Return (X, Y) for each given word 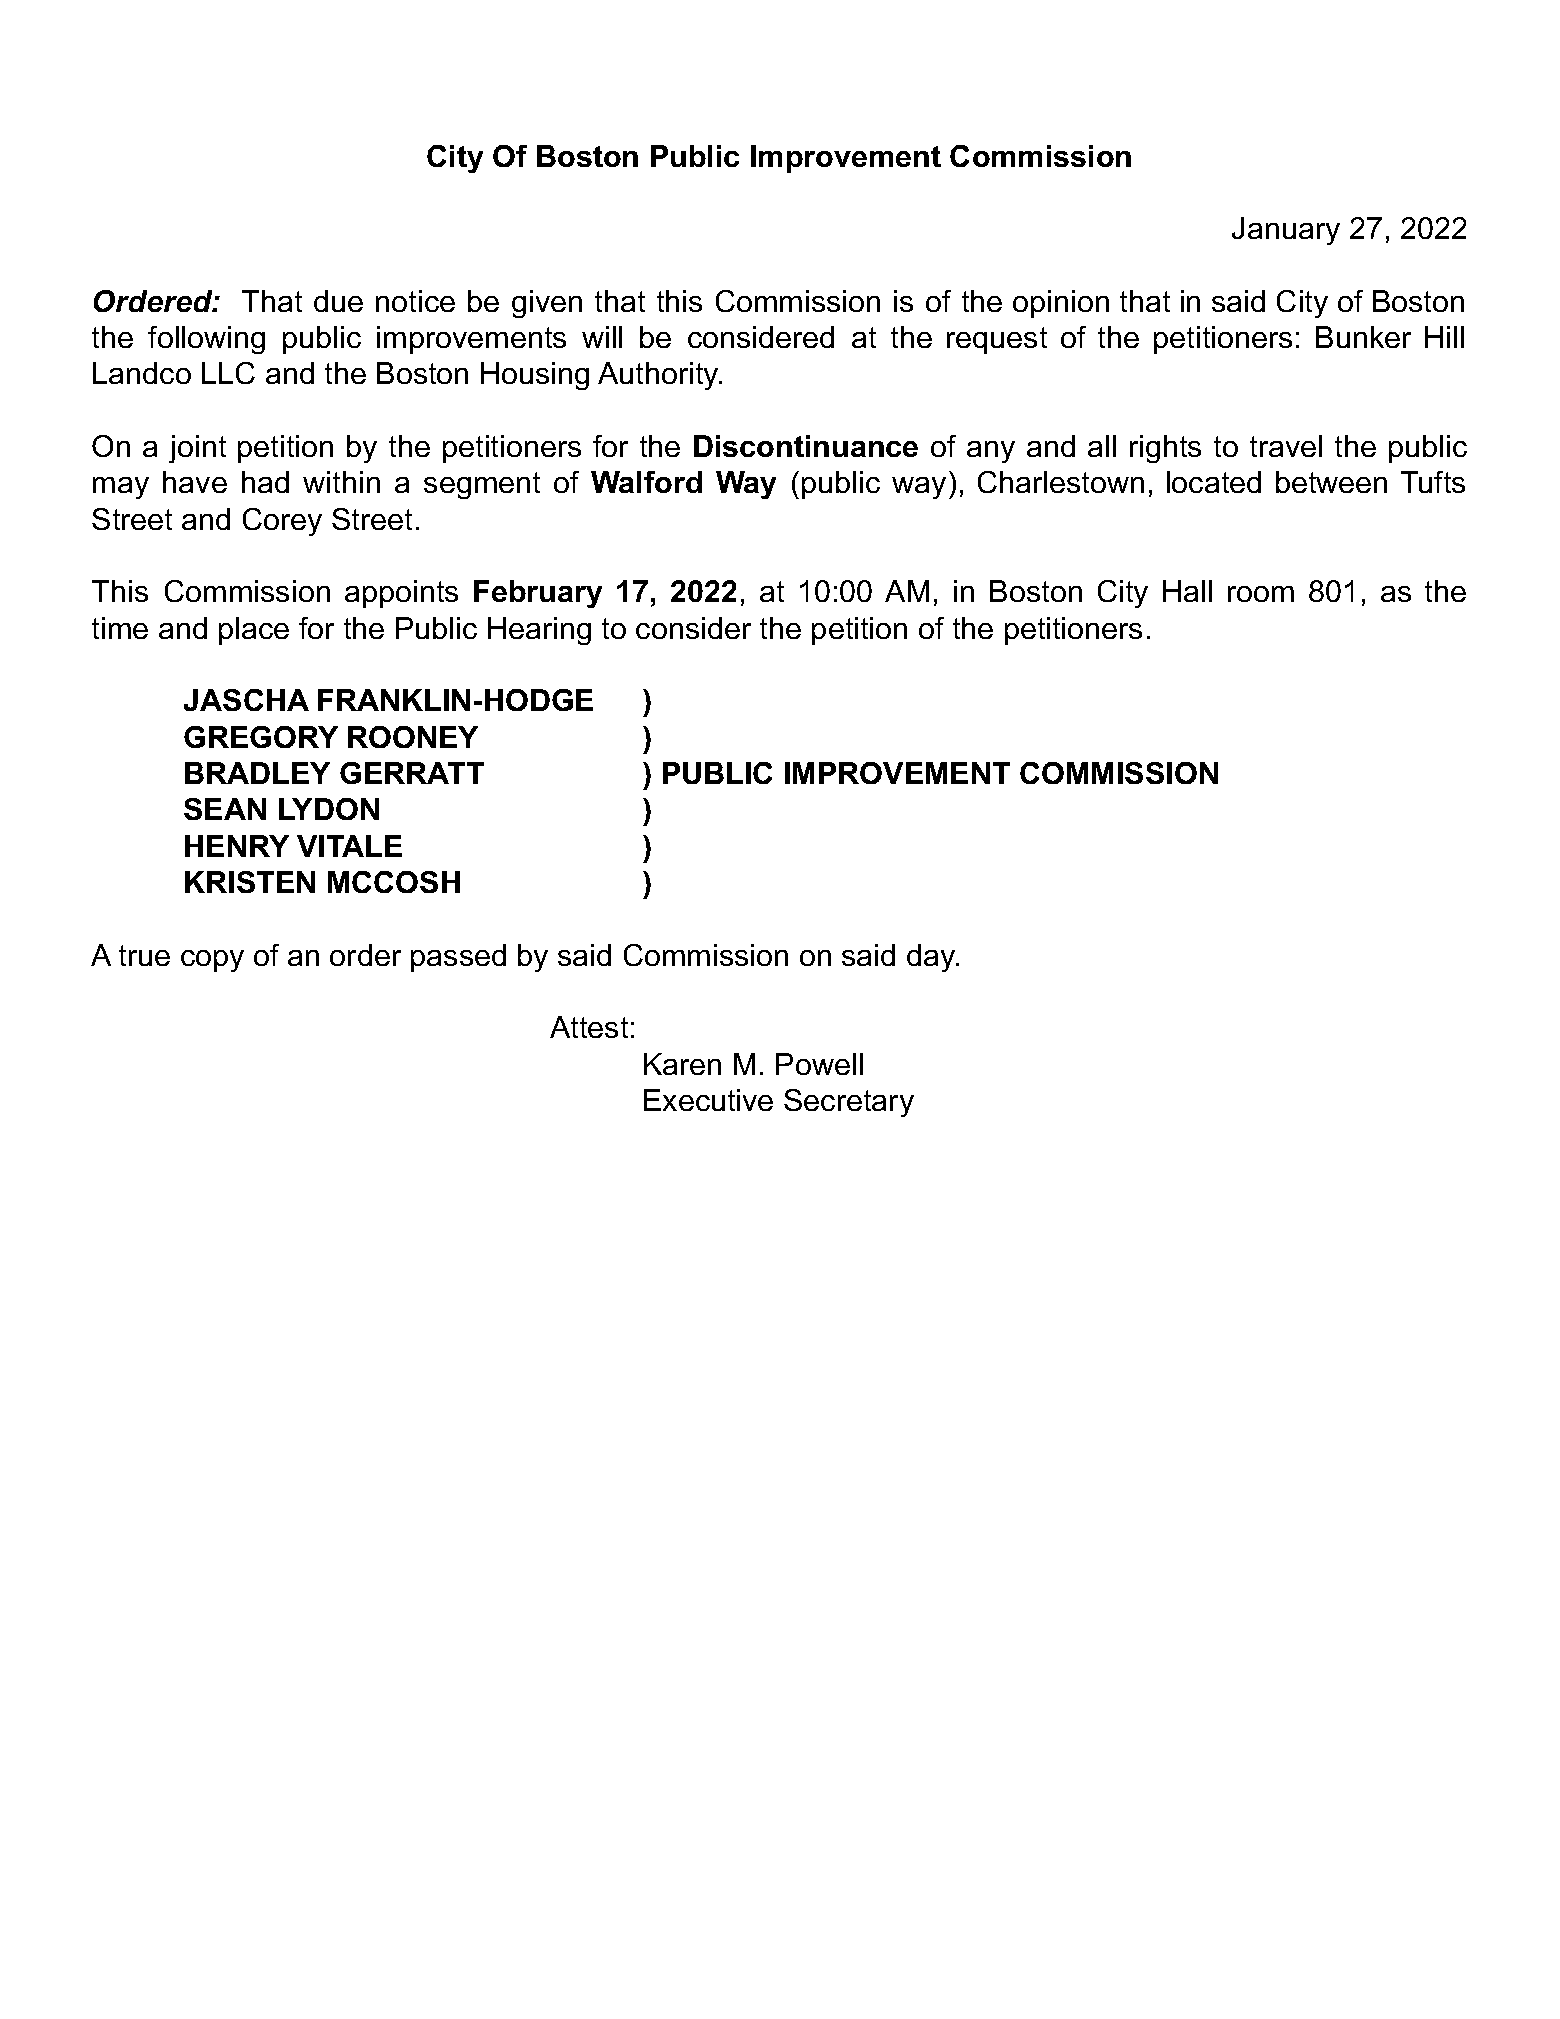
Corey (282, 522)
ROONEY (413, 737)
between (1331, 482)
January (1286, 231)
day (932, 958)
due (338, 301)
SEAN (225, 809)
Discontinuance (806, 446)
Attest (589, 1027)
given (547, 304)
